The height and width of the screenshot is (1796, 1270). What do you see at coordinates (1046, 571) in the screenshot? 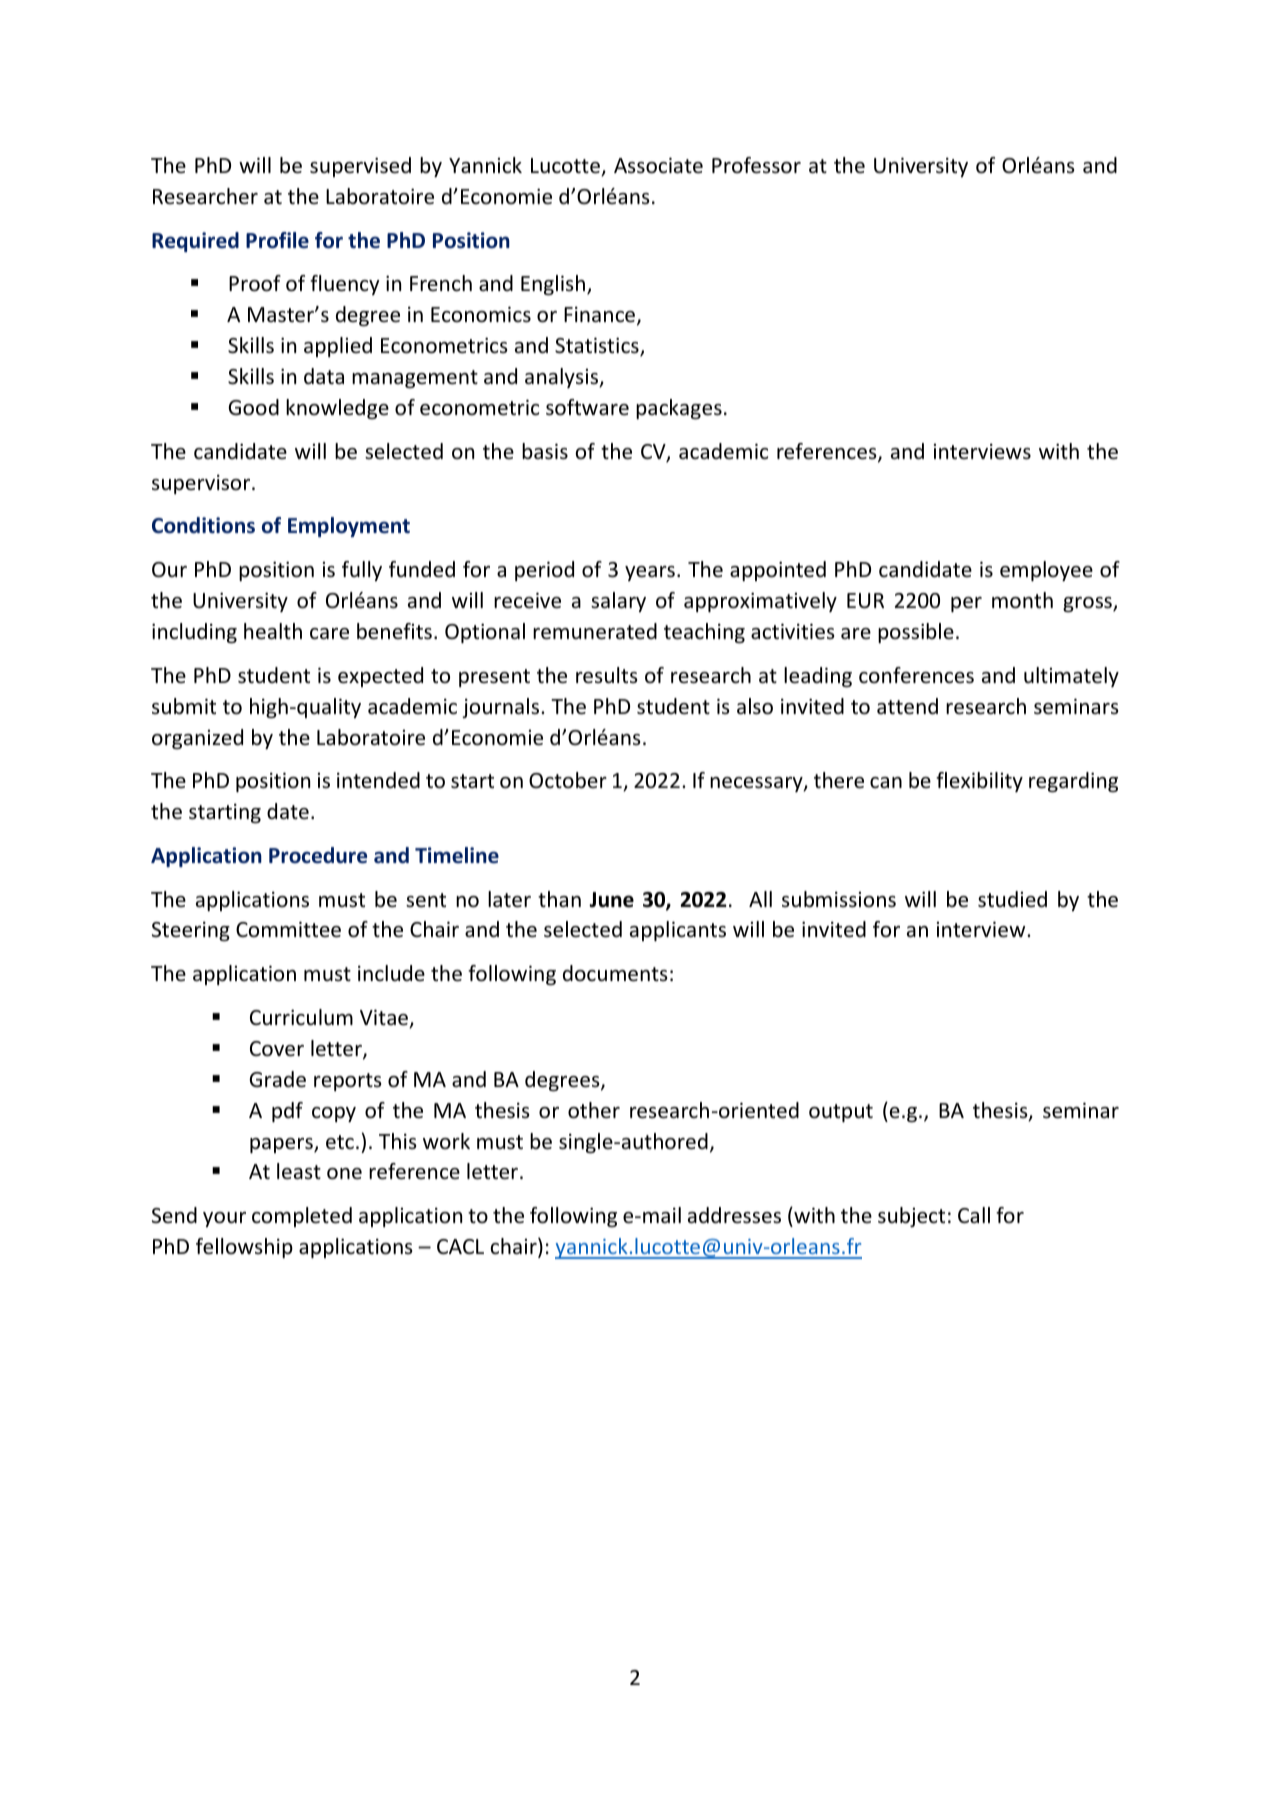
I see `employee` at bounding box center [1046, 571].
